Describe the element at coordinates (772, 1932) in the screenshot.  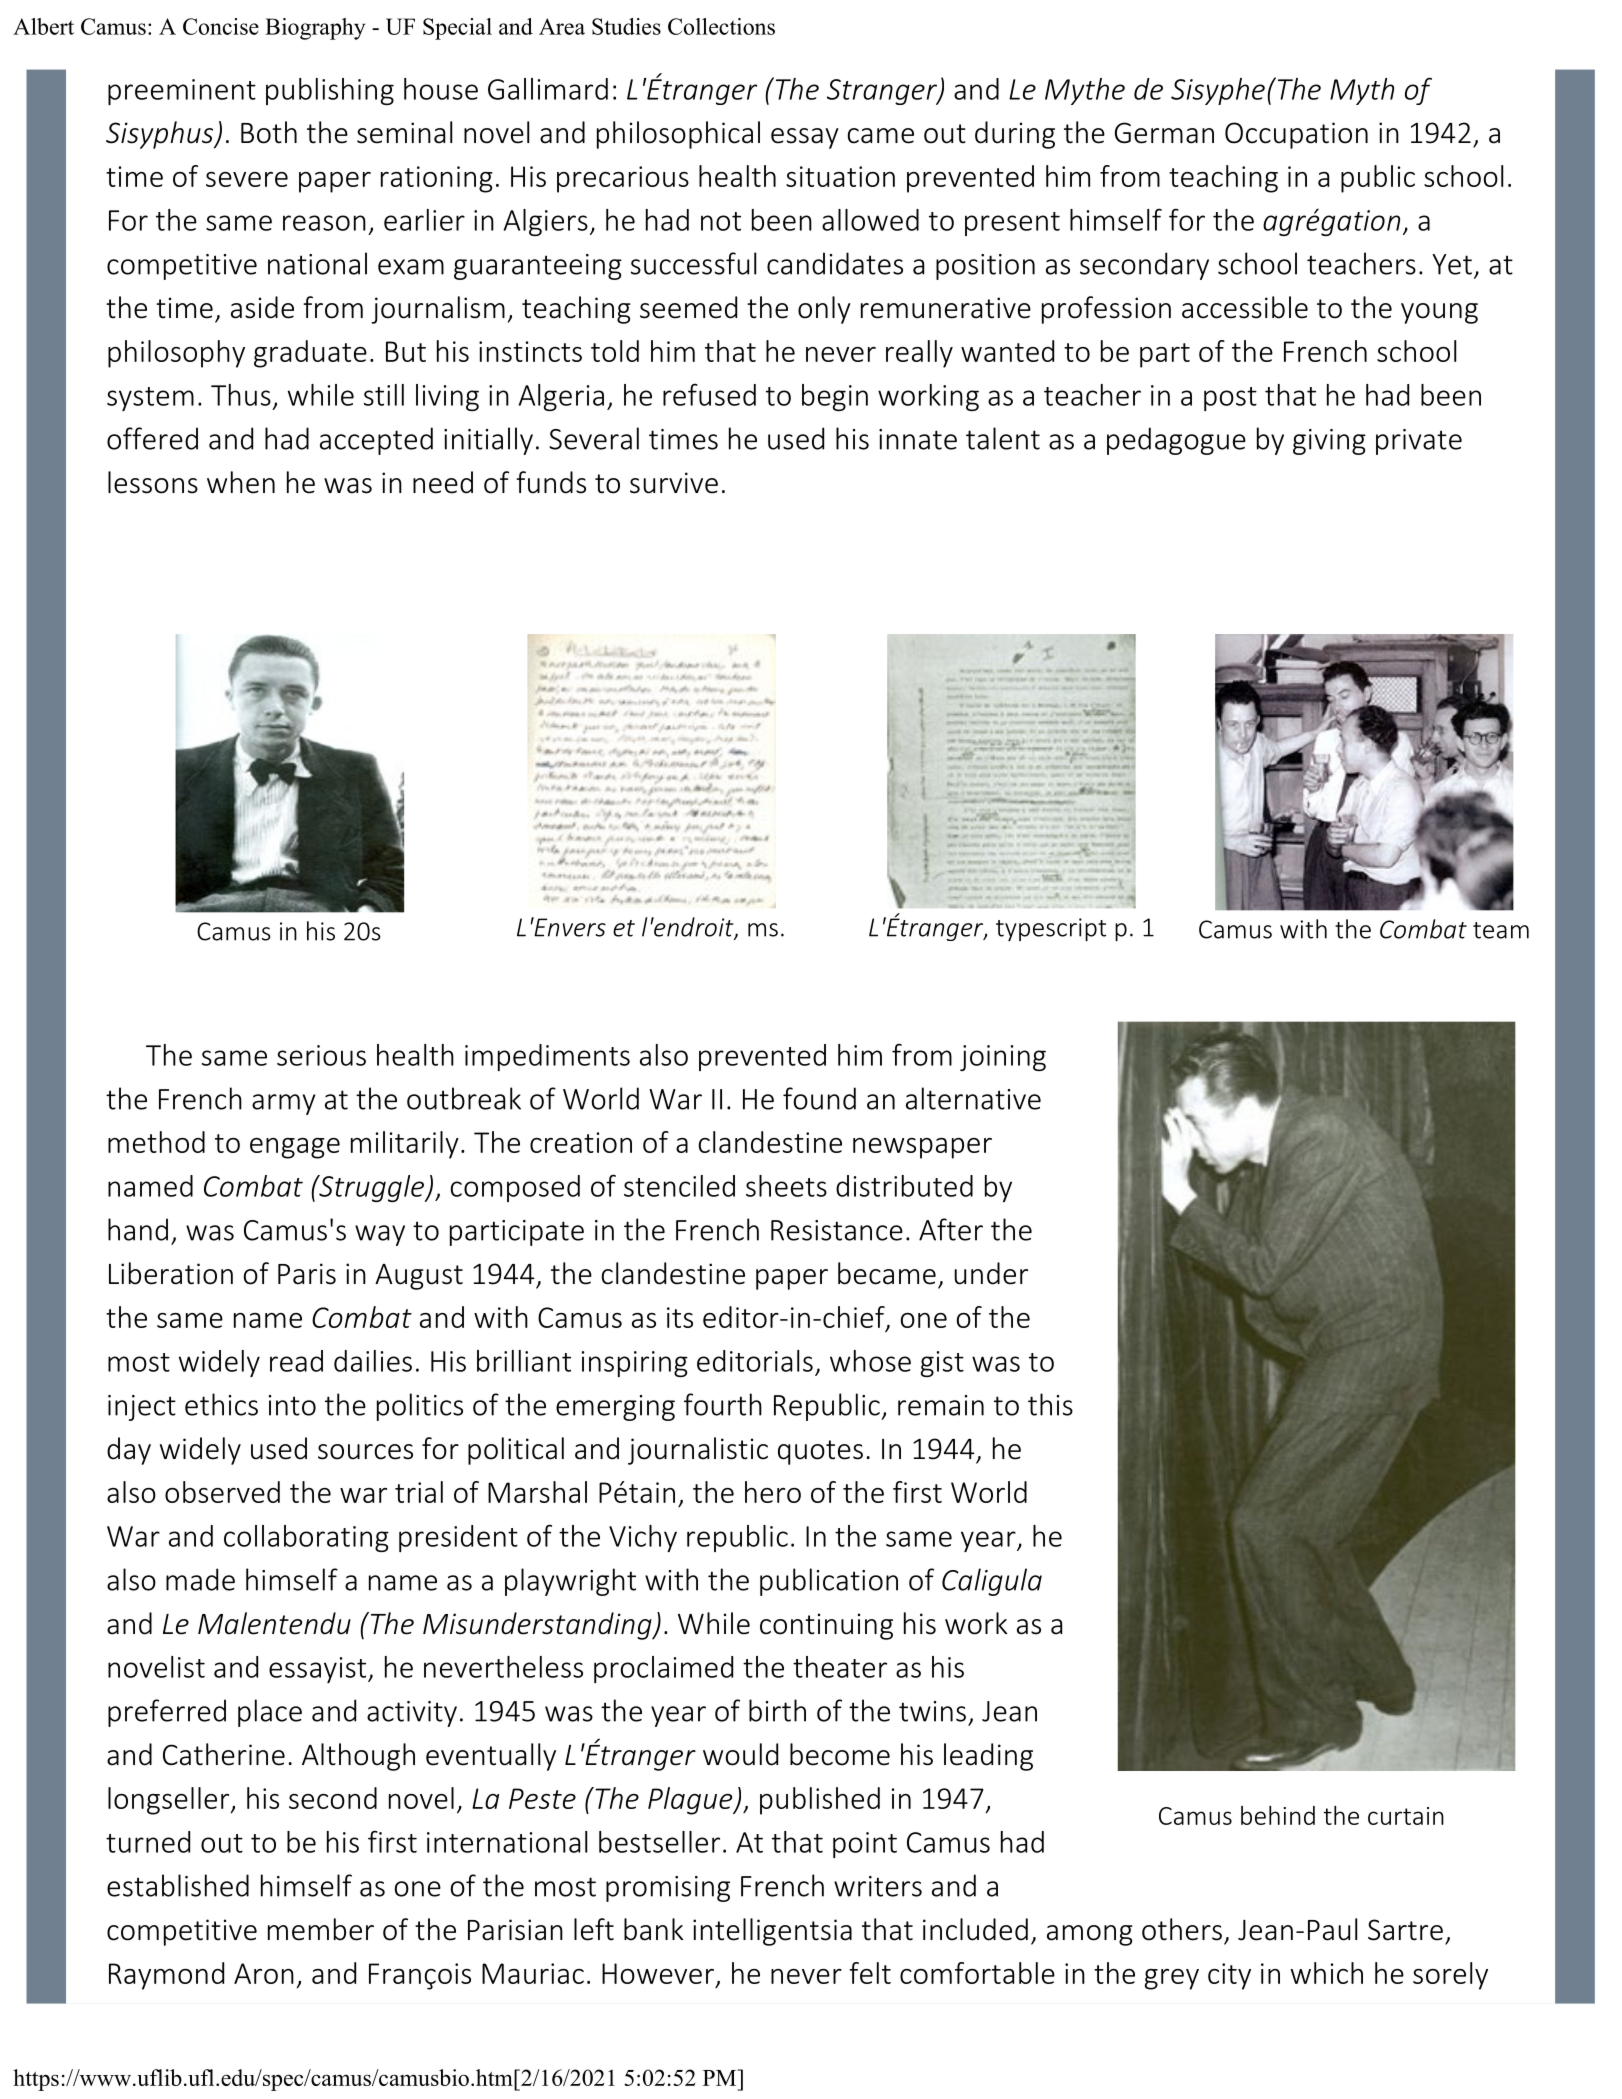
I see `intelligentsia` at that location.
